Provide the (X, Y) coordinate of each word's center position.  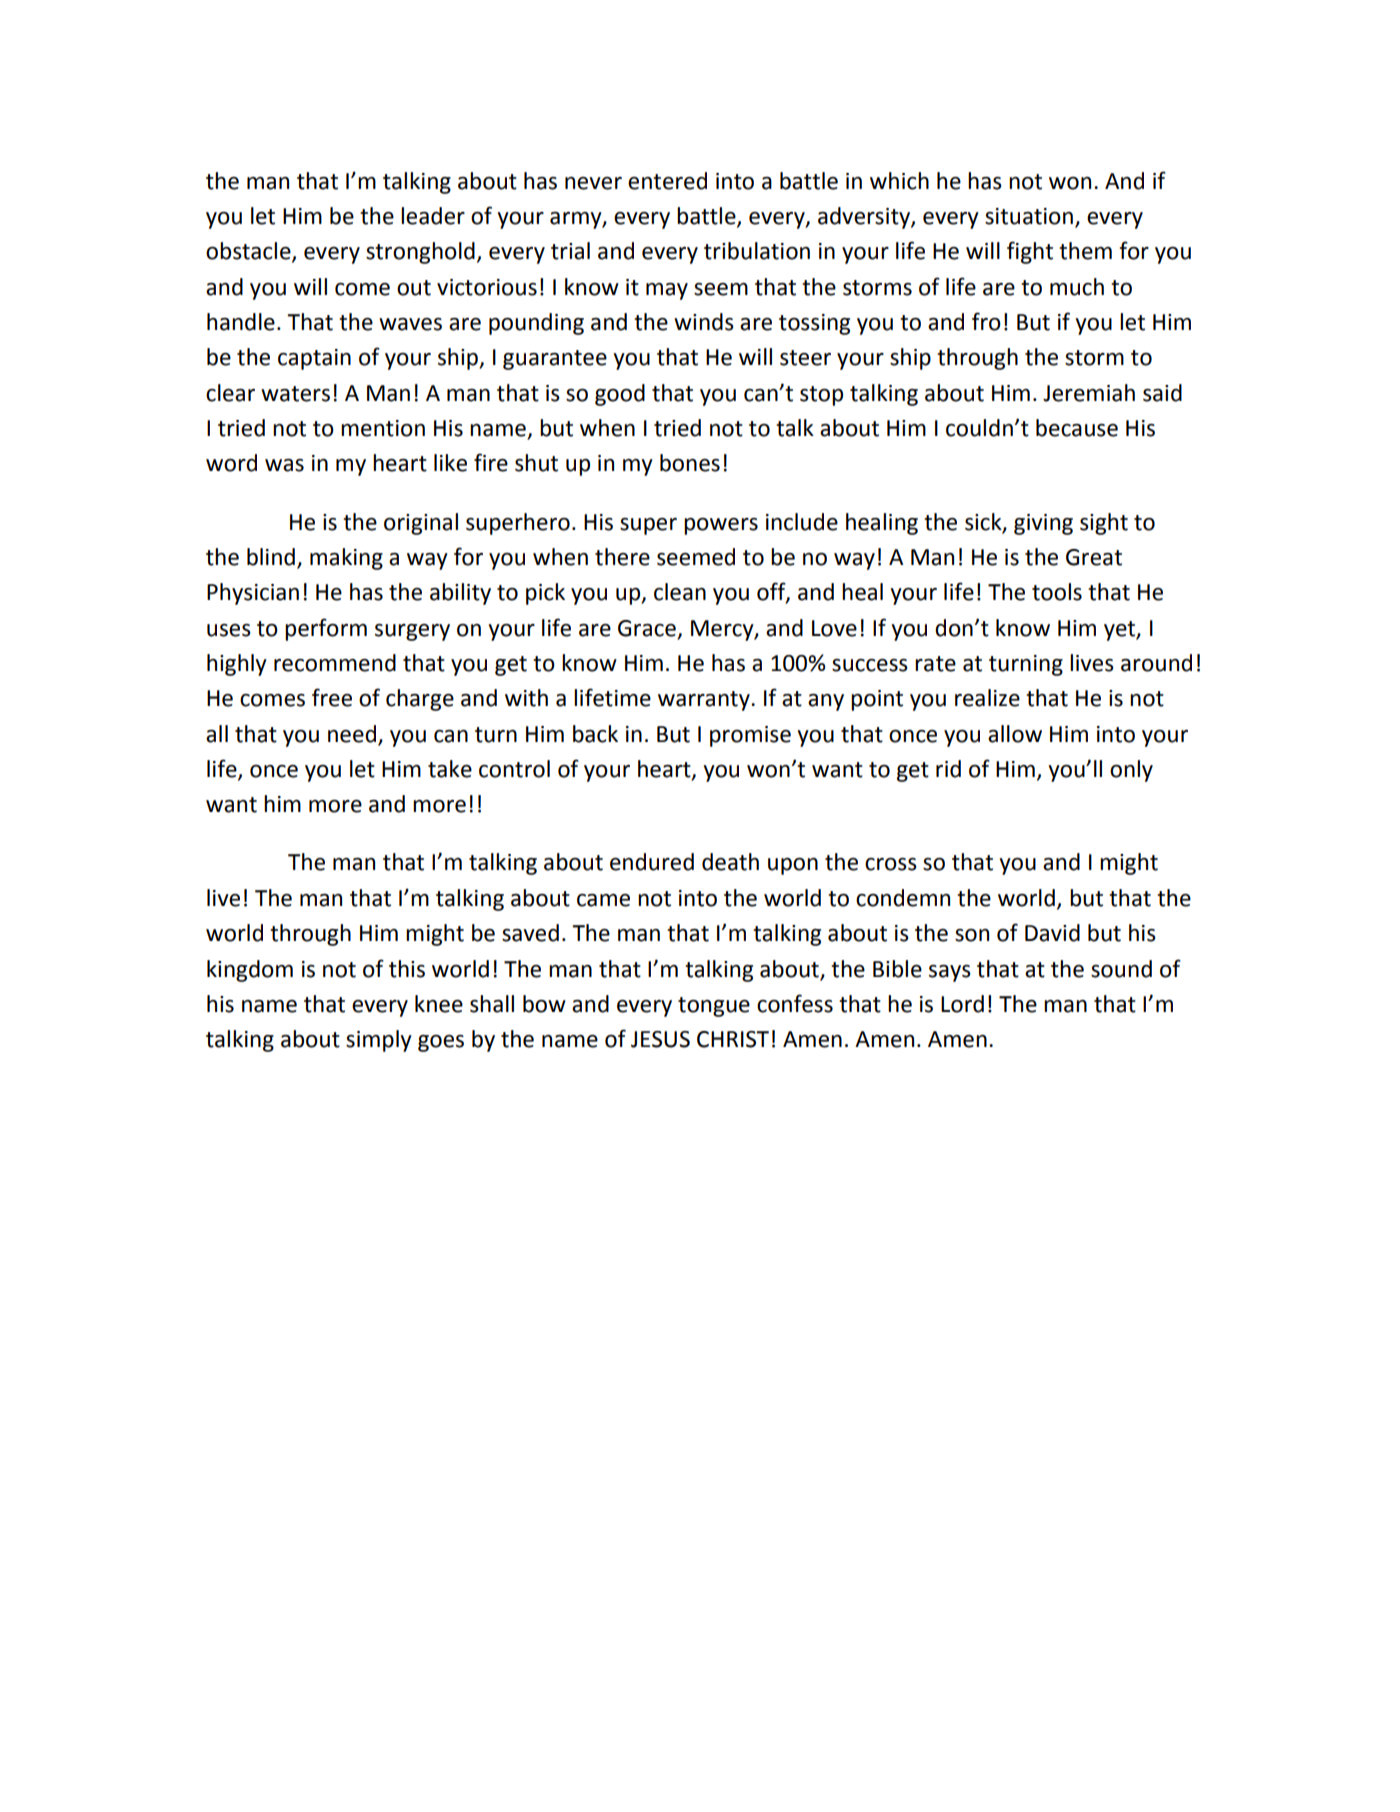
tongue (714, 1007)
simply (379, 1041)
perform (326, 629)
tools (1057, 592)
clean (680, 592)
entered (667, 181)
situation (1029, 216)
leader (433, 216)
